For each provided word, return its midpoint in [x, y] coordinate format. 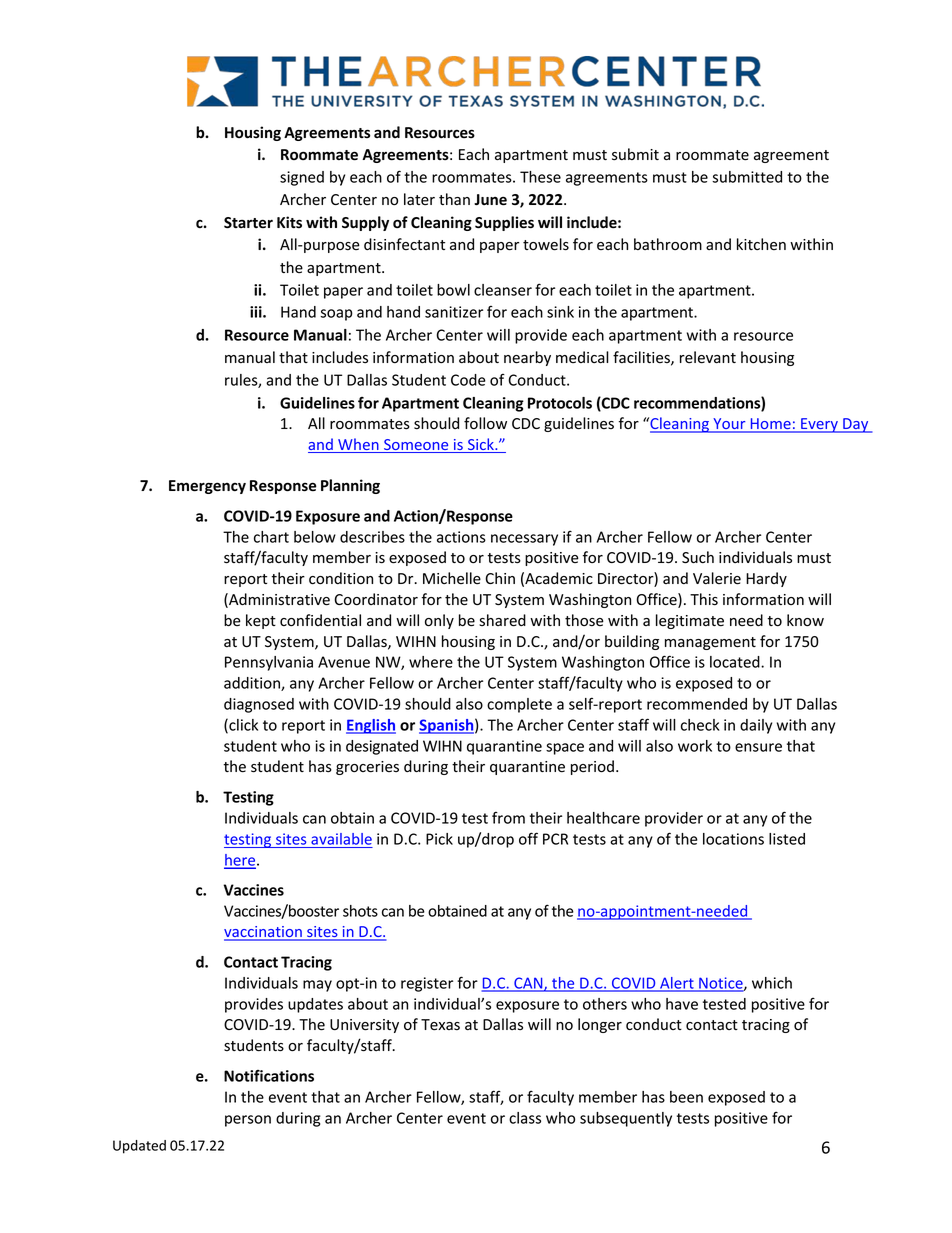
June [490, 200]
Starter [248, 223]
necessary [524, 540]
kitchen [761, 244]
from [508, 818]
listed [787, 839]
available [341, 839]
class [525, 1118]
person [248, 1121]
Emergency [207, 487]
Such [698, 557]
